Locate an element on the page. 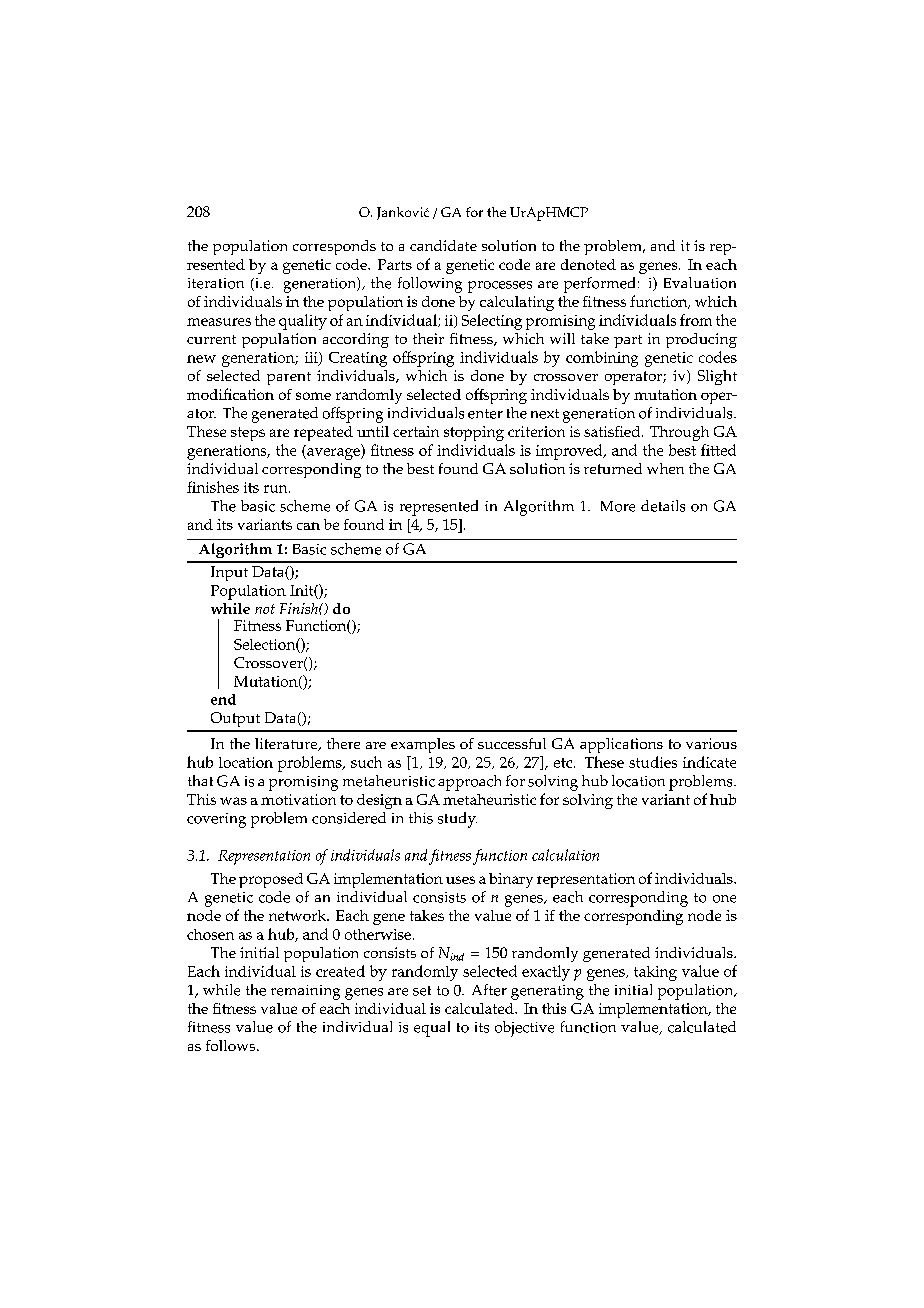 The image size is (924, 1308). study is located at coordinates (457, 820).
